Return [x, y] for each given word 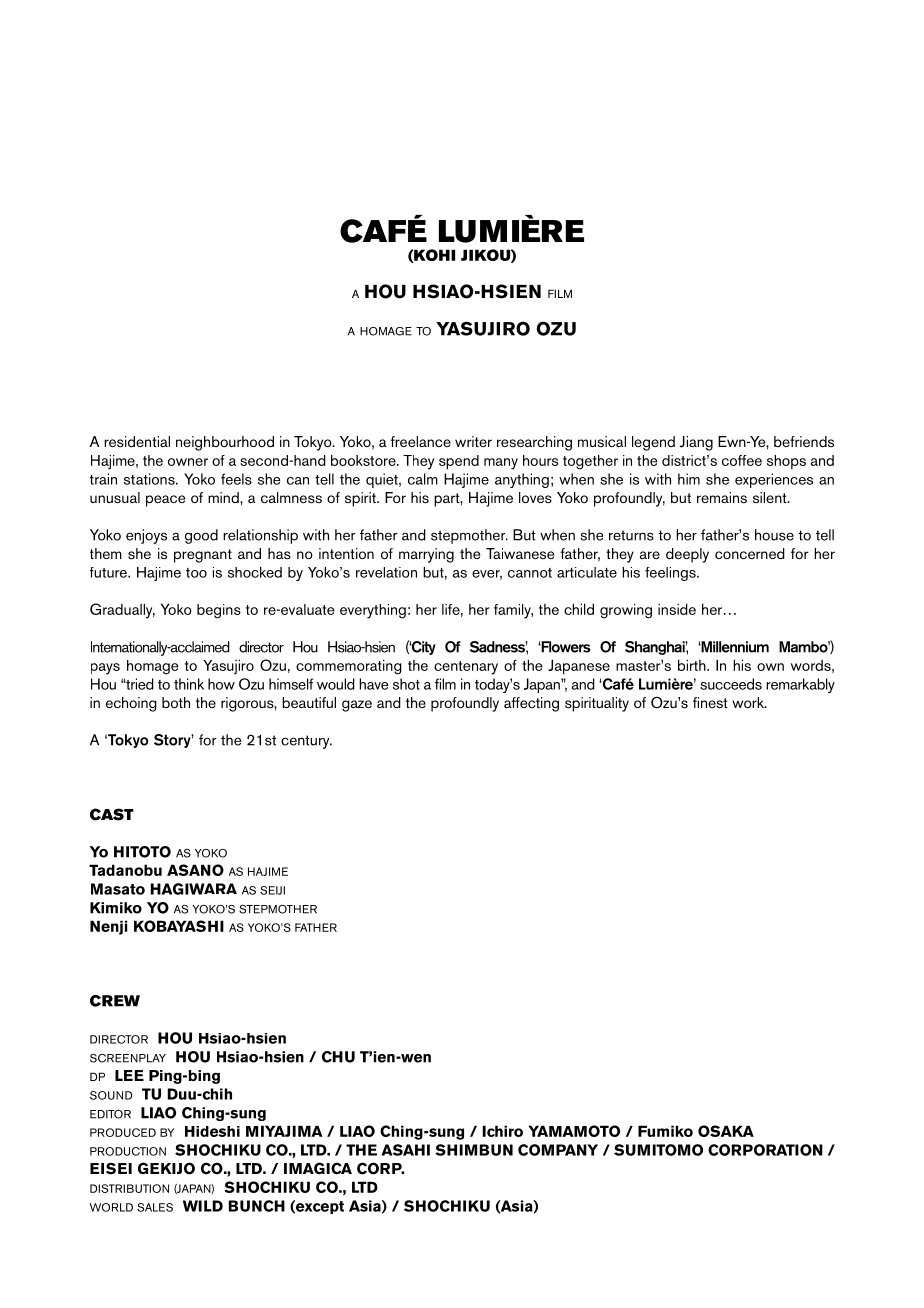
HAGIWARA [194, 889]
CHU [338, 1057]
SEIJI [272, 890]
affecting [531, 704]
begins [219, 611]
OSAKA [726, 1131]
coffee [742, 460]
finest [710, 703]
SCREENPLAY [128, 1058]
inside [677, 609]
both [176, 702]
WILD [203, 1206]
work [749, 702]
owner [188, 462]
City [422, 648]
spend [459, 462]
